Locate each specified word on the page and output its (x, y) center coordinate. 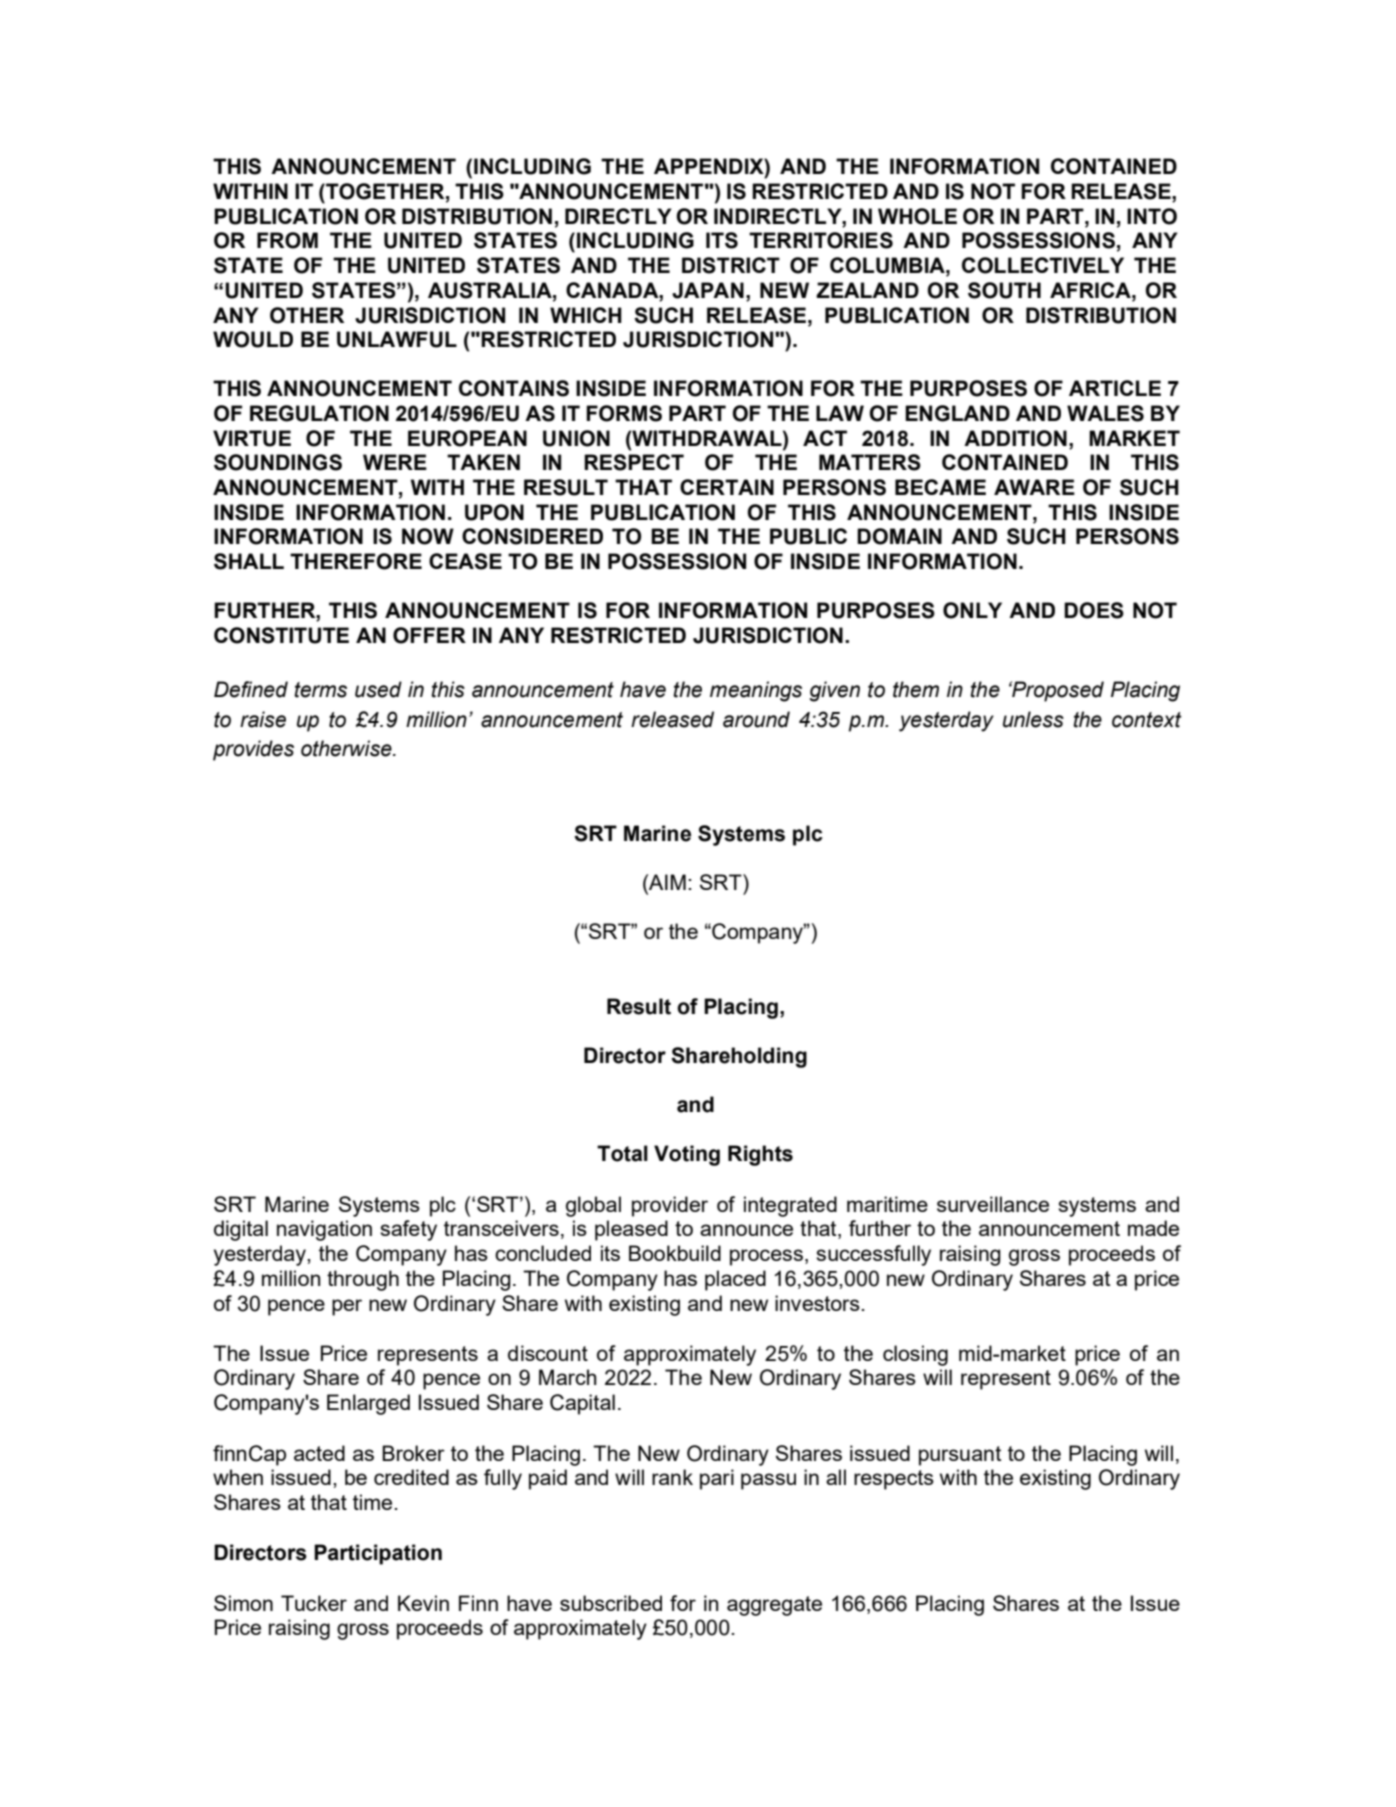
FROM (287, 240)
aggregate (774, 1606)
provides (253, 750)
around (756, 719)
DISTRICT (731, 265)
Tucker (314, 1603)
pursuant (960, 1456)
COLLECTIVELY (1043, 265)
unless (1033, 719)
